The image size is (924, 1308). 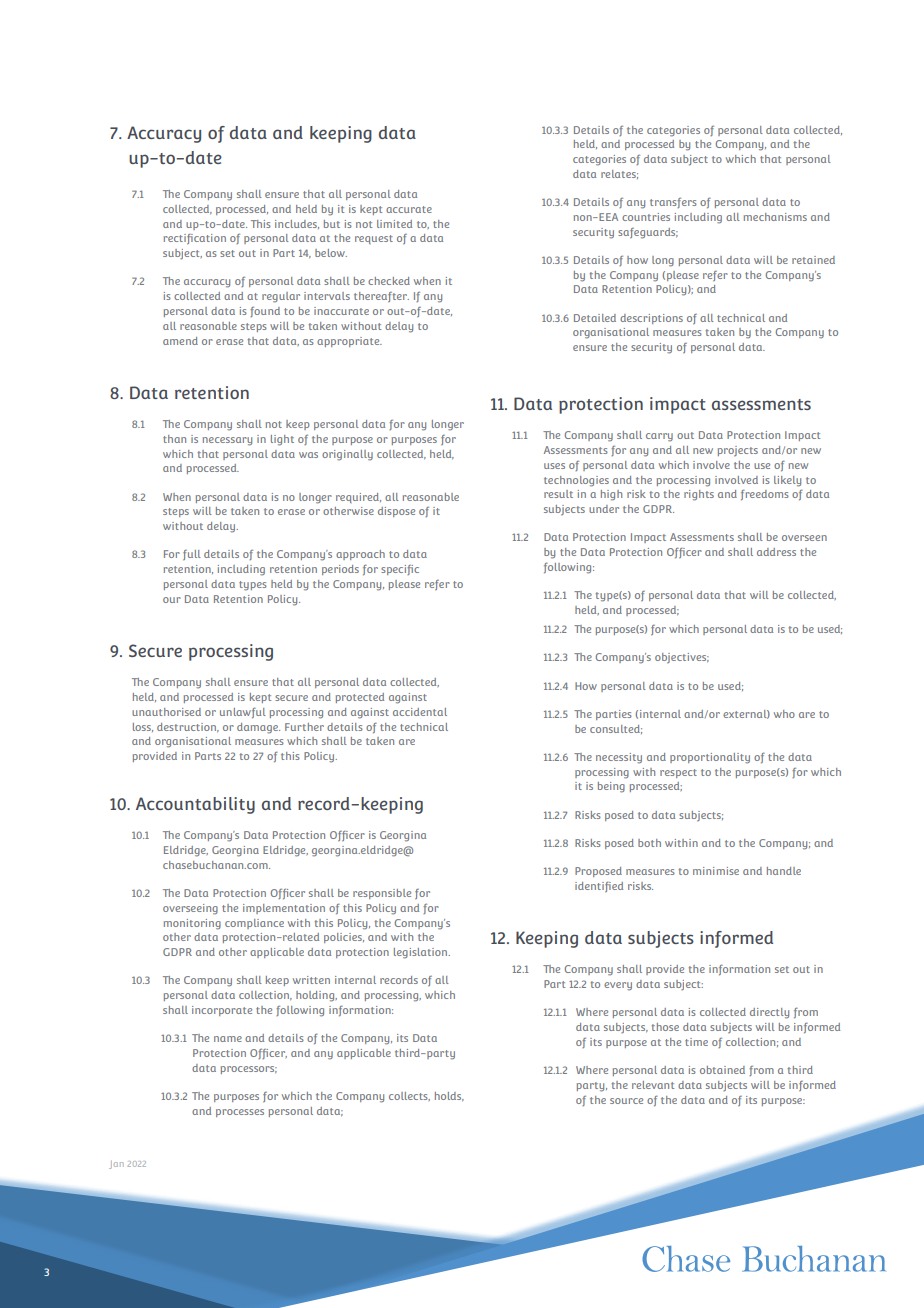 What do you see at coordinates (775, 217) in the screenshot?
I see `mechanisms` at bounding box center [775, 217].
